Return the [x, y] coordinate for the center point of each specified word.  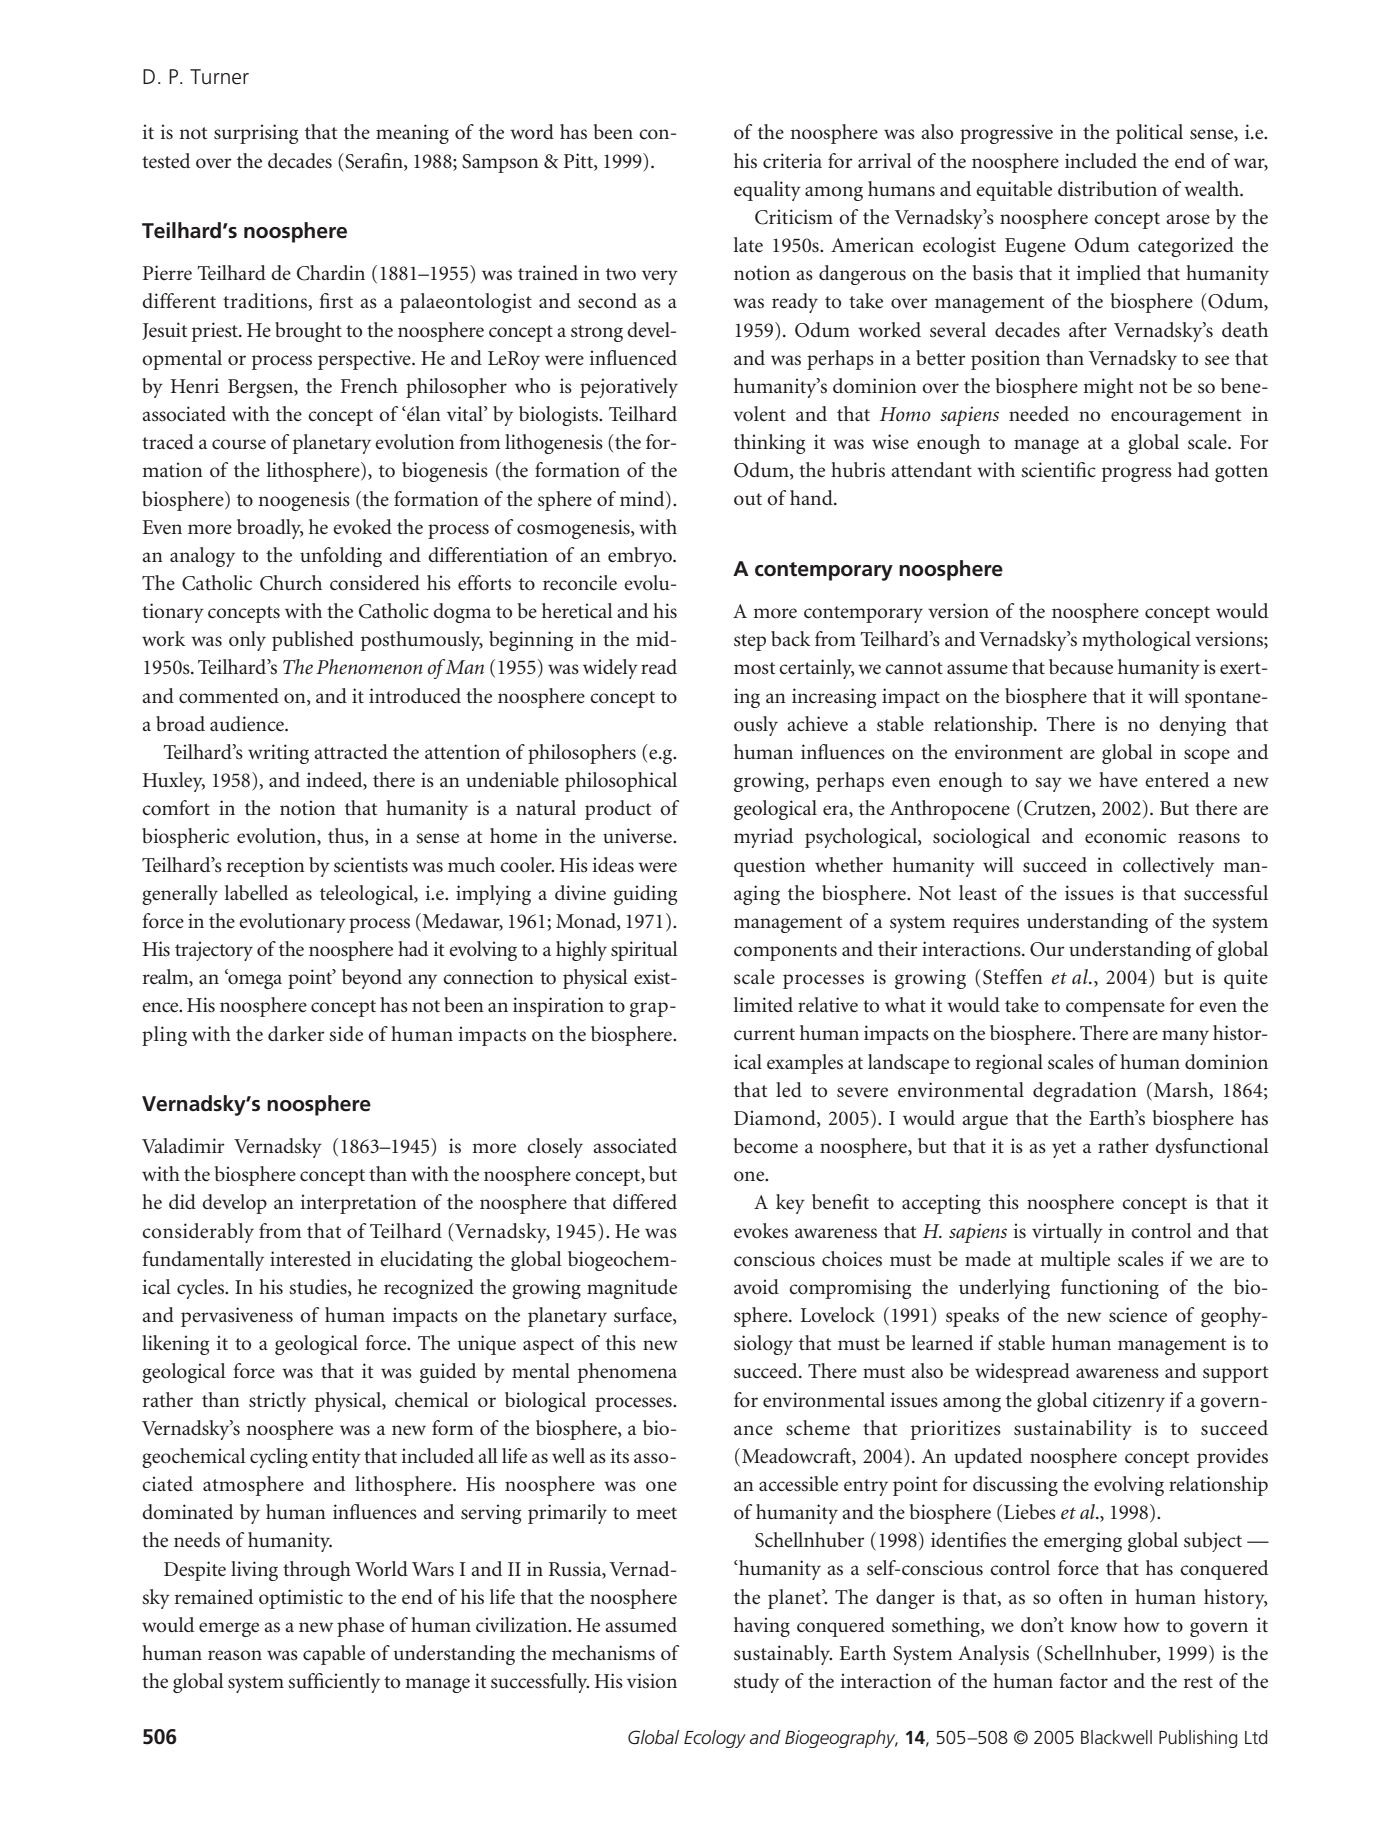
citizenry [1129, 1402]
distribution [1107, 189]
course [239, 444]
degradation [1085, 1092]
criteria [792, 161]
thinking [769, 444]
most [754, 668]
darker [296, 1034]
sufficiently [334, 1683]
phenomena [627, 1373]
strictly [277, 1402]
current [764, 1034]
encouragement [1176, 417]
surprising [256, 134]
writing [278, 754]
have [1118, 779]
